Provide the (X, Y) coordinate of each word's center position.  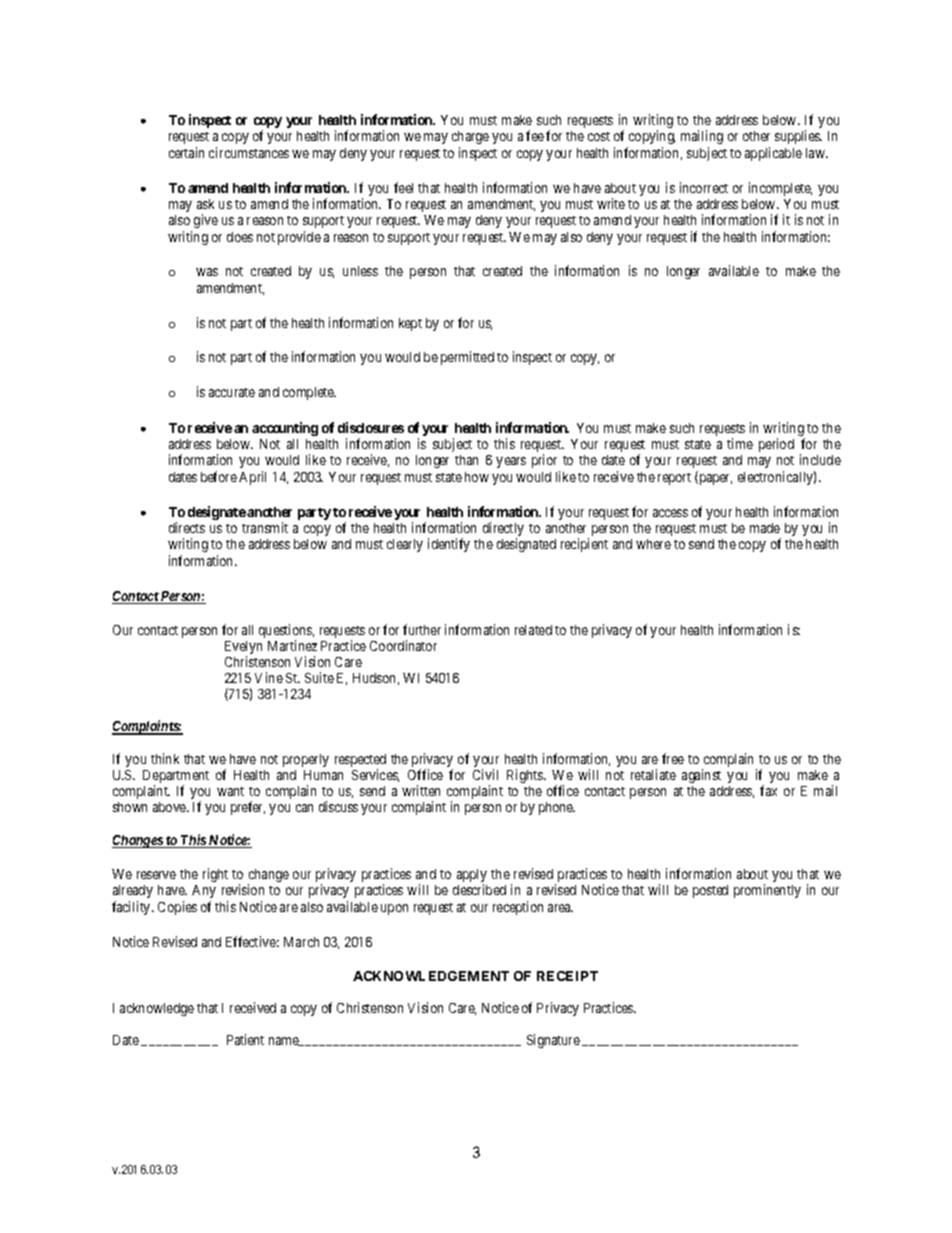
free (673, 758)
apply (472, 877)
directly (503, 530)
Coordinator (403, 645)
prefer (248, 808)
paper (714, 479)
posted (710, 891)
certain (186, 152)
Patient (245, 1039)
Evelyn (243, 649)
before (219, 476)
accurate (232, 392)
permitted (467, 358)
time (740, 443)
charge (470, 137)
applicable (773, 154)
